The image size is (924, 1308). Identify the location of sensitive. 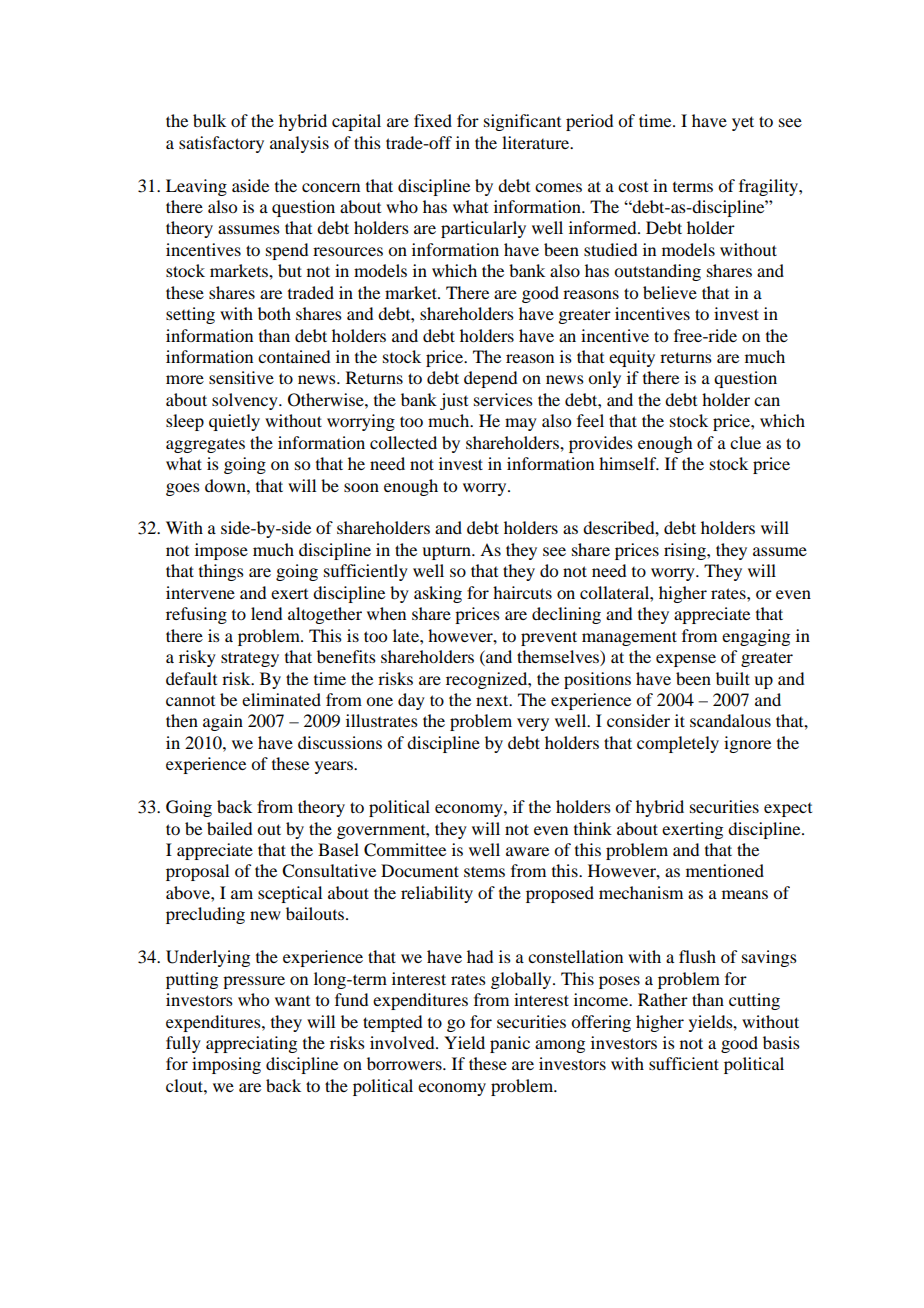
(241, 377).
